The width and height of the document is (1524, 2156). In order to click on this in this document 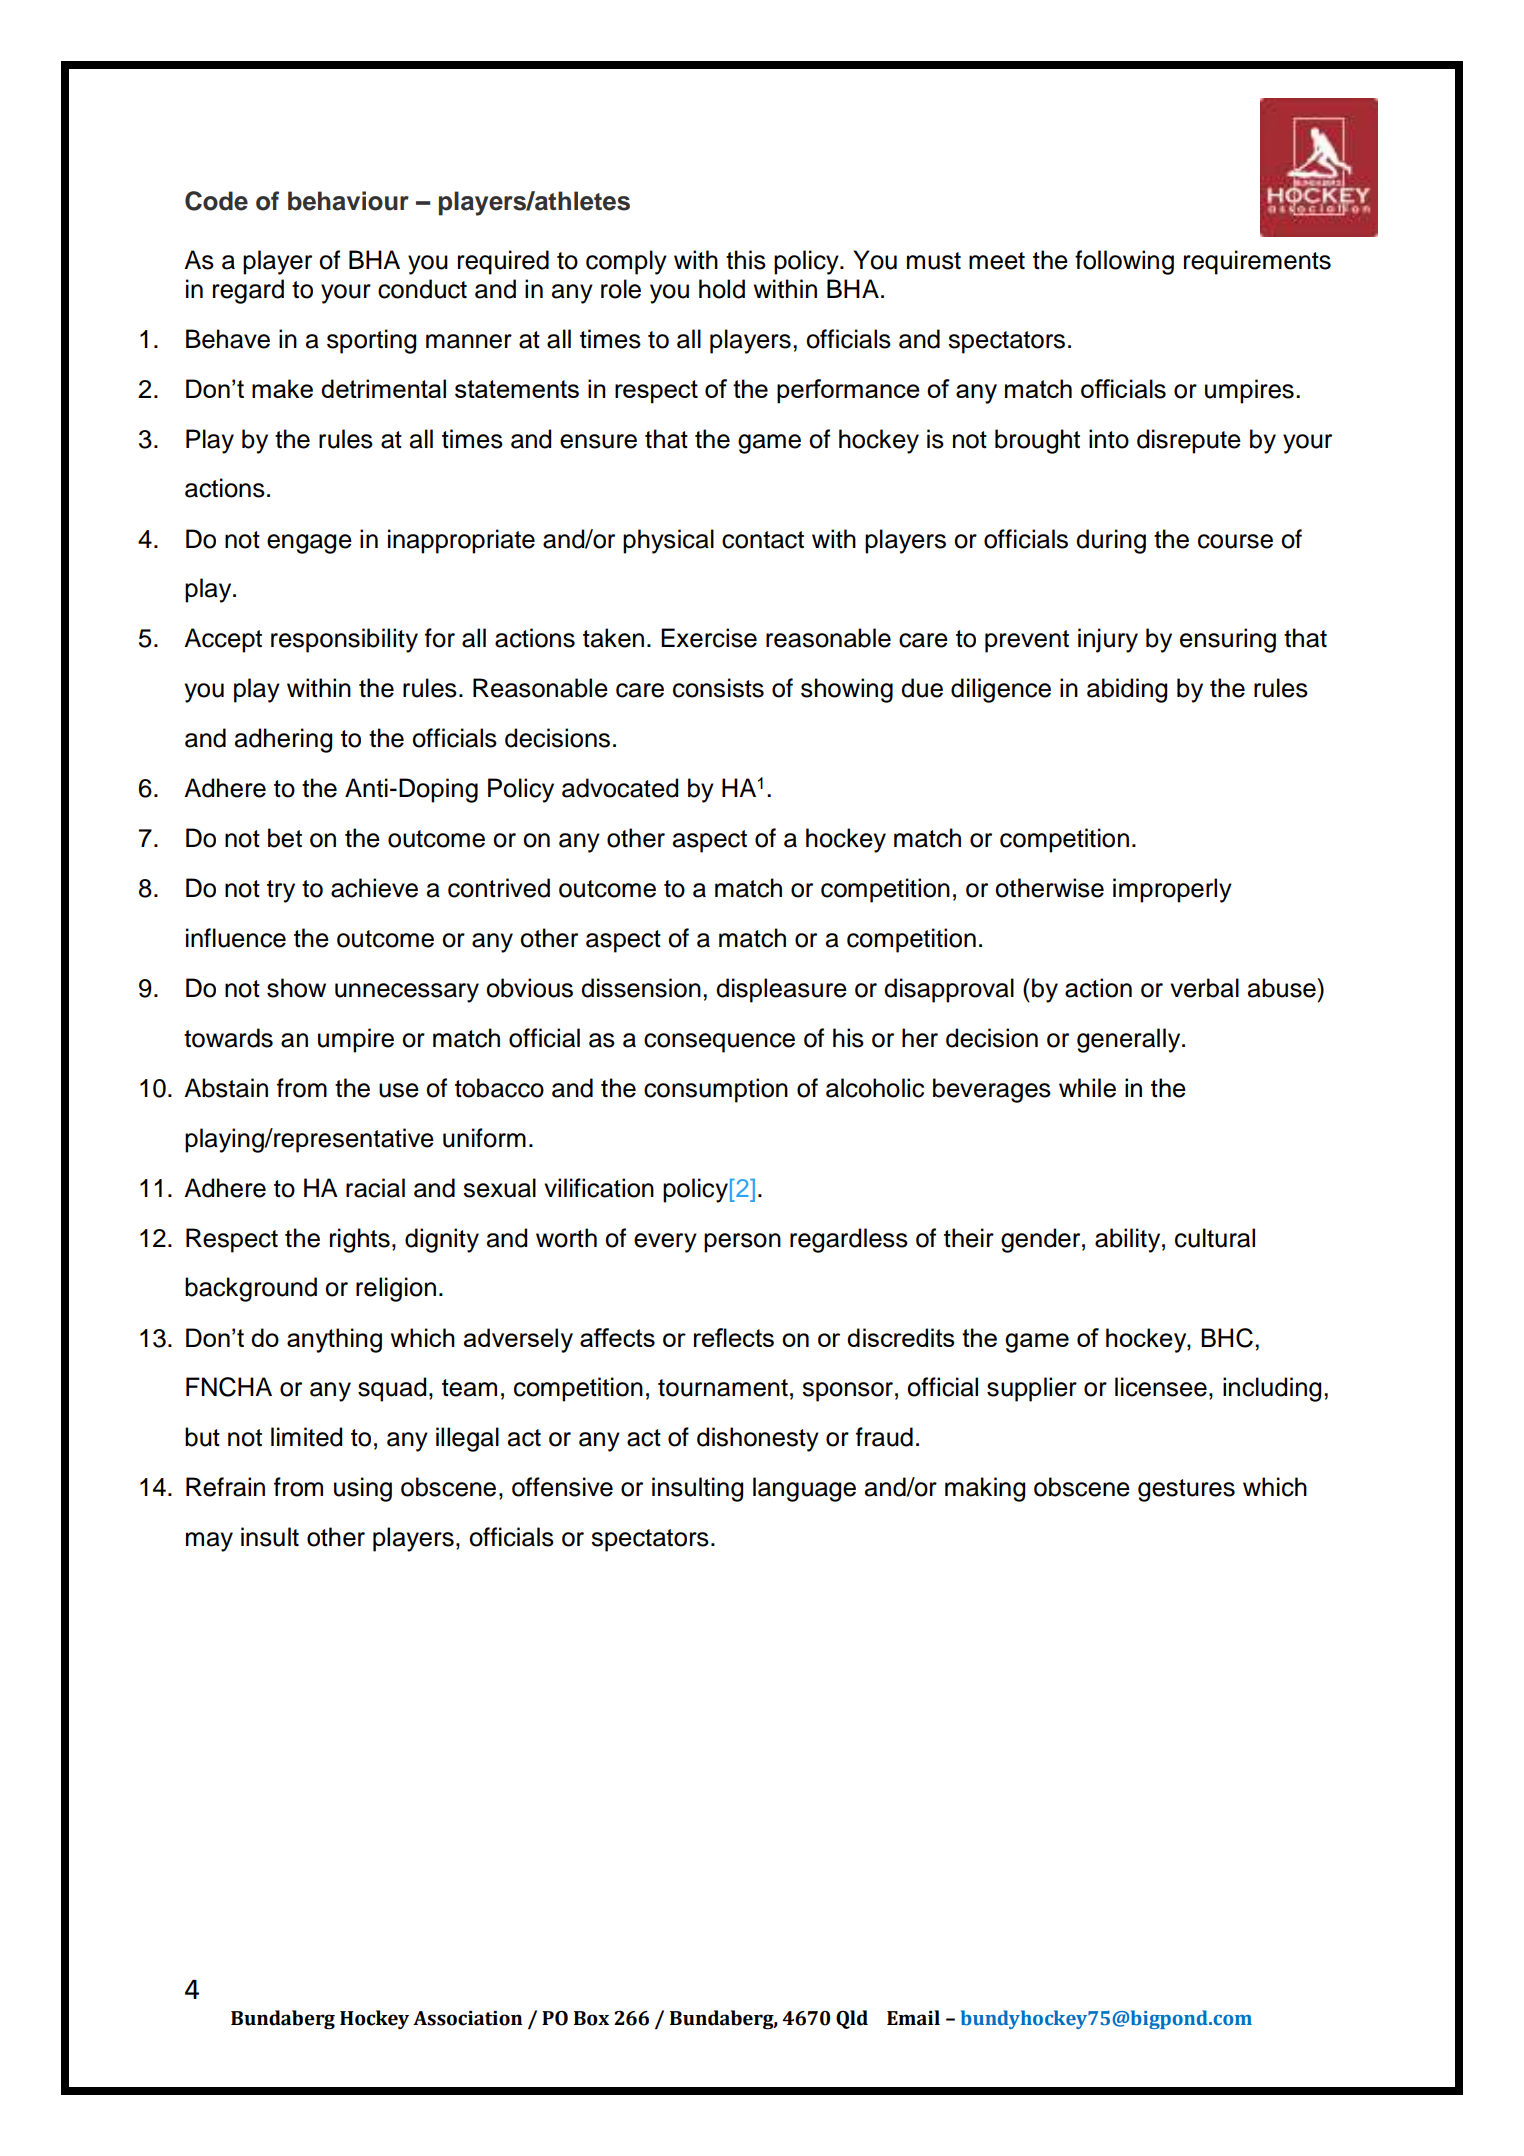, I will do `click(746, 260)`.
